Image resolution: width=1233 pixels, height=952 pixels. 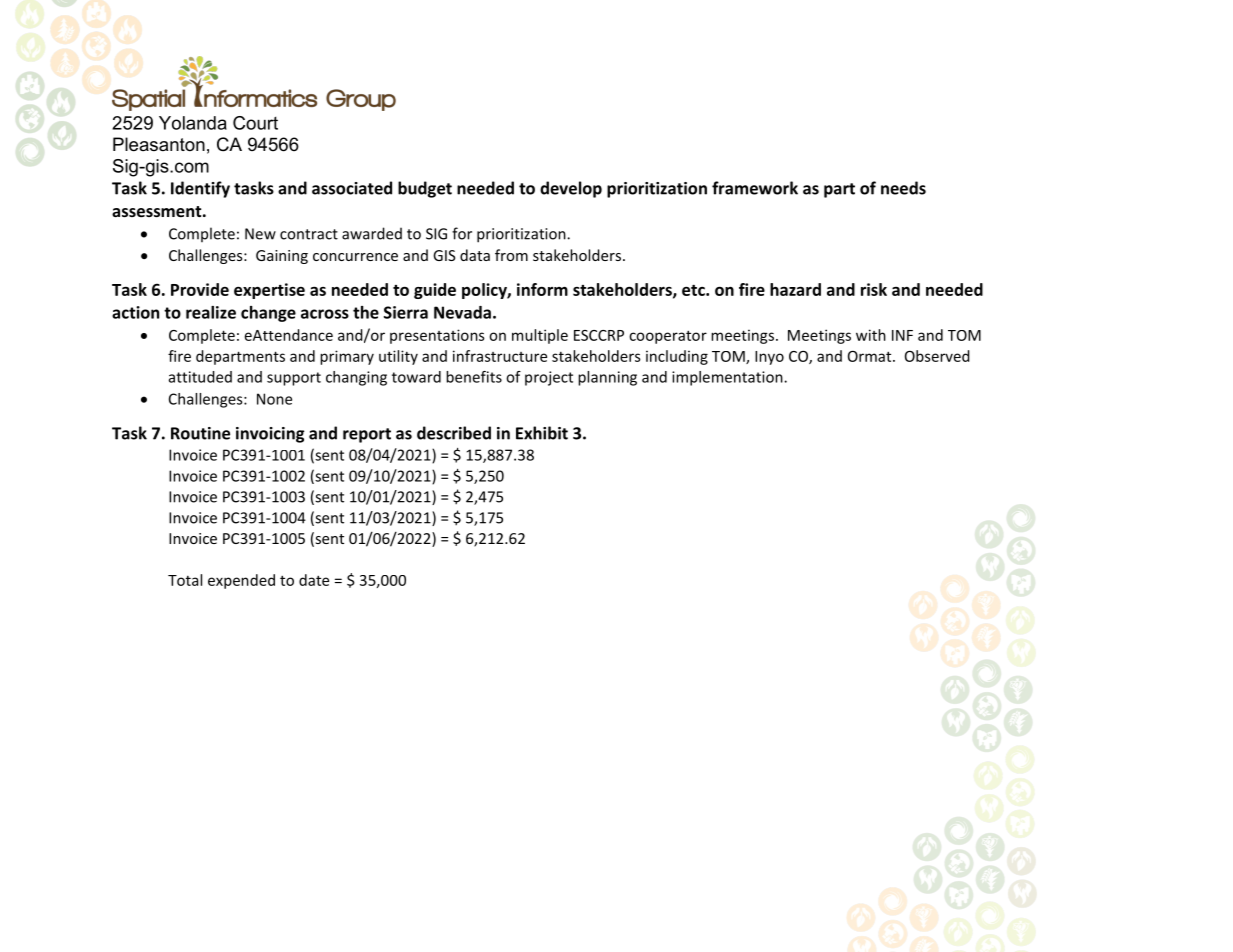 I want to click on from, so click(x=511, y=255).
